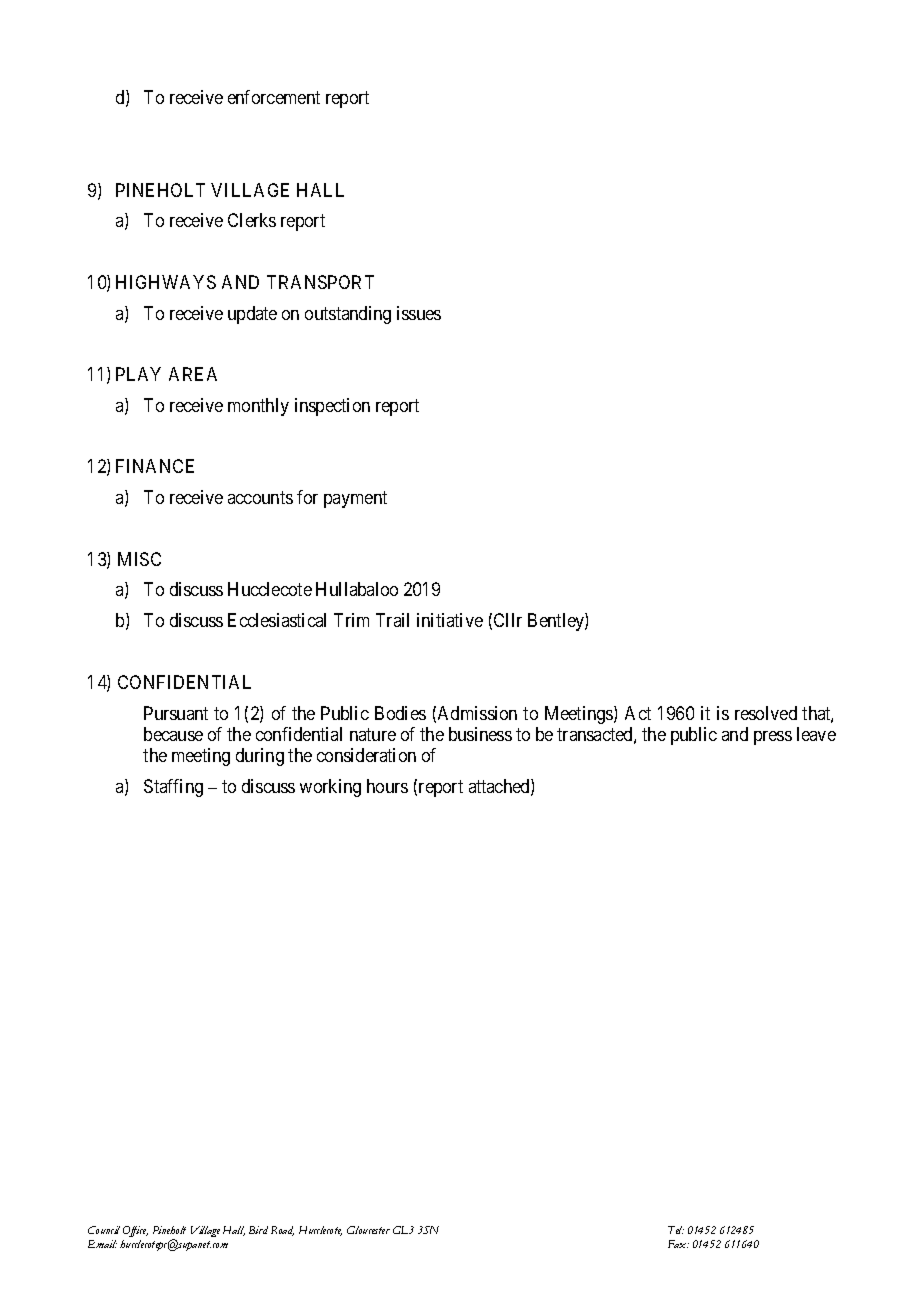  I want to click on resolved, so click(766, 713).
